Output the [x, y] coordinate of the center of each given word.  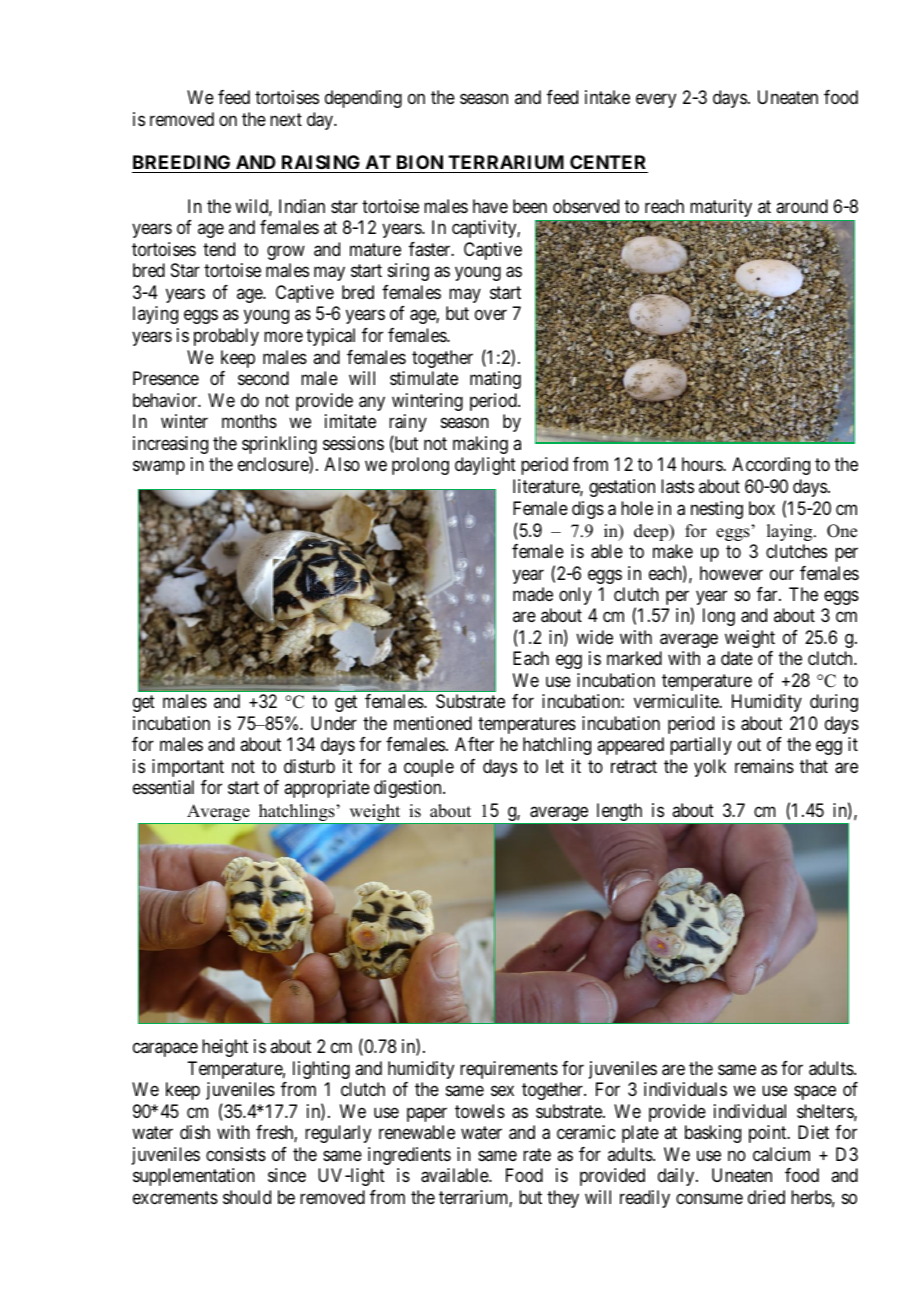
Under [334, 723]
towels [480, 1111]
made [533, 594]
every [656, 101]
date [737, 658]
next [286, 119]
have [490, 206]
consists [236, 1154]
